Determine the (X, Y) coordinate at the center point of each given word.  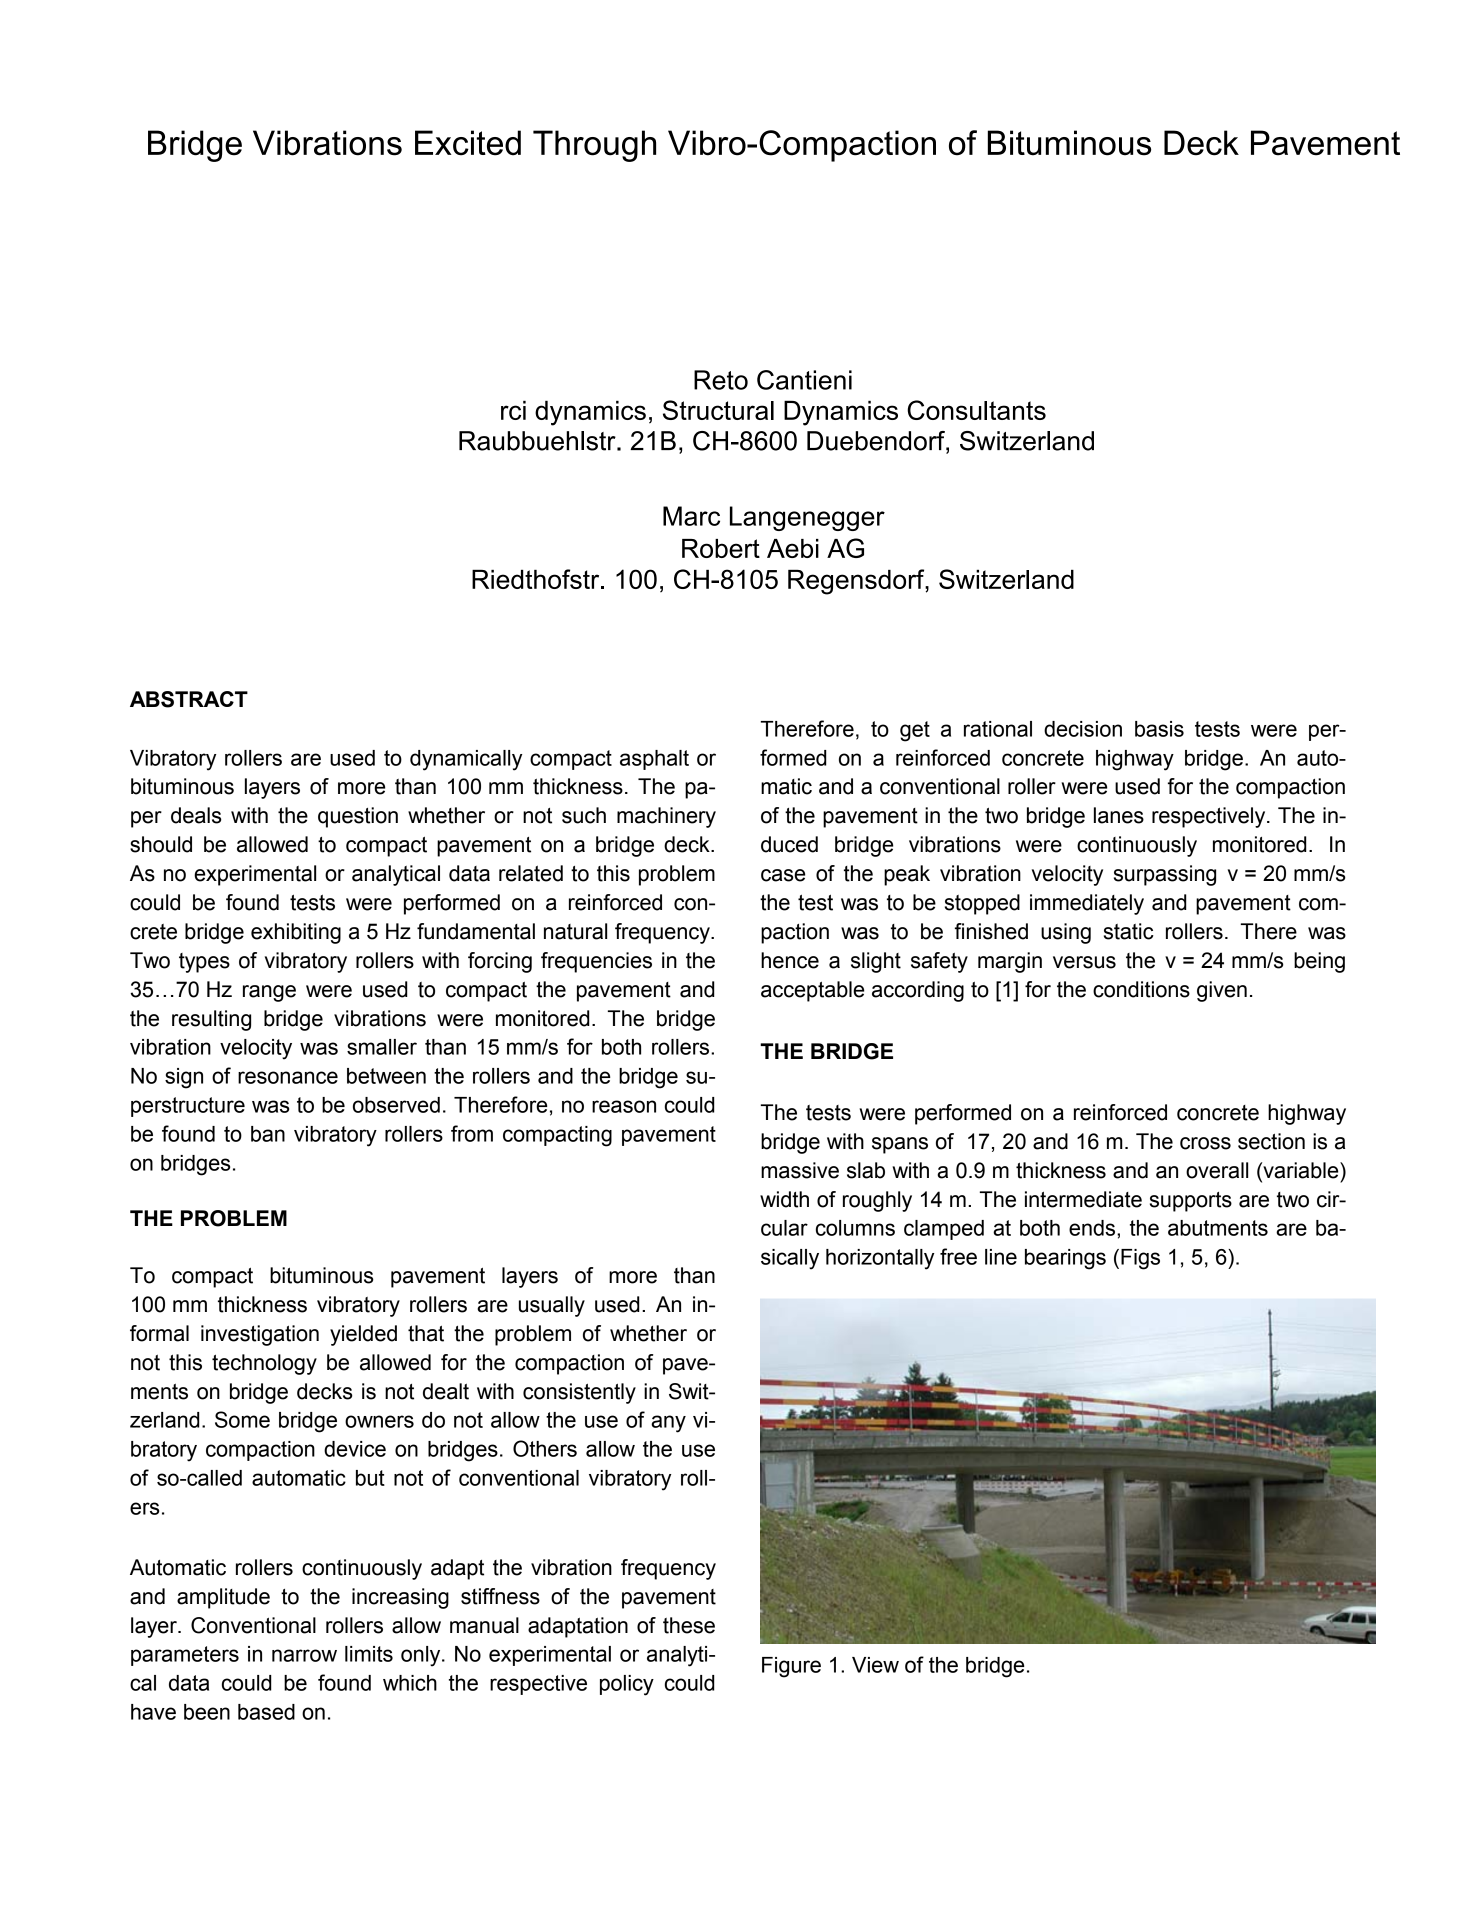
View (875, 1665)
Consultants (976, 410)
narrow (304, 1655)
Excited (468, 143)
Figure (791, 1667)
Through (594, 146)
